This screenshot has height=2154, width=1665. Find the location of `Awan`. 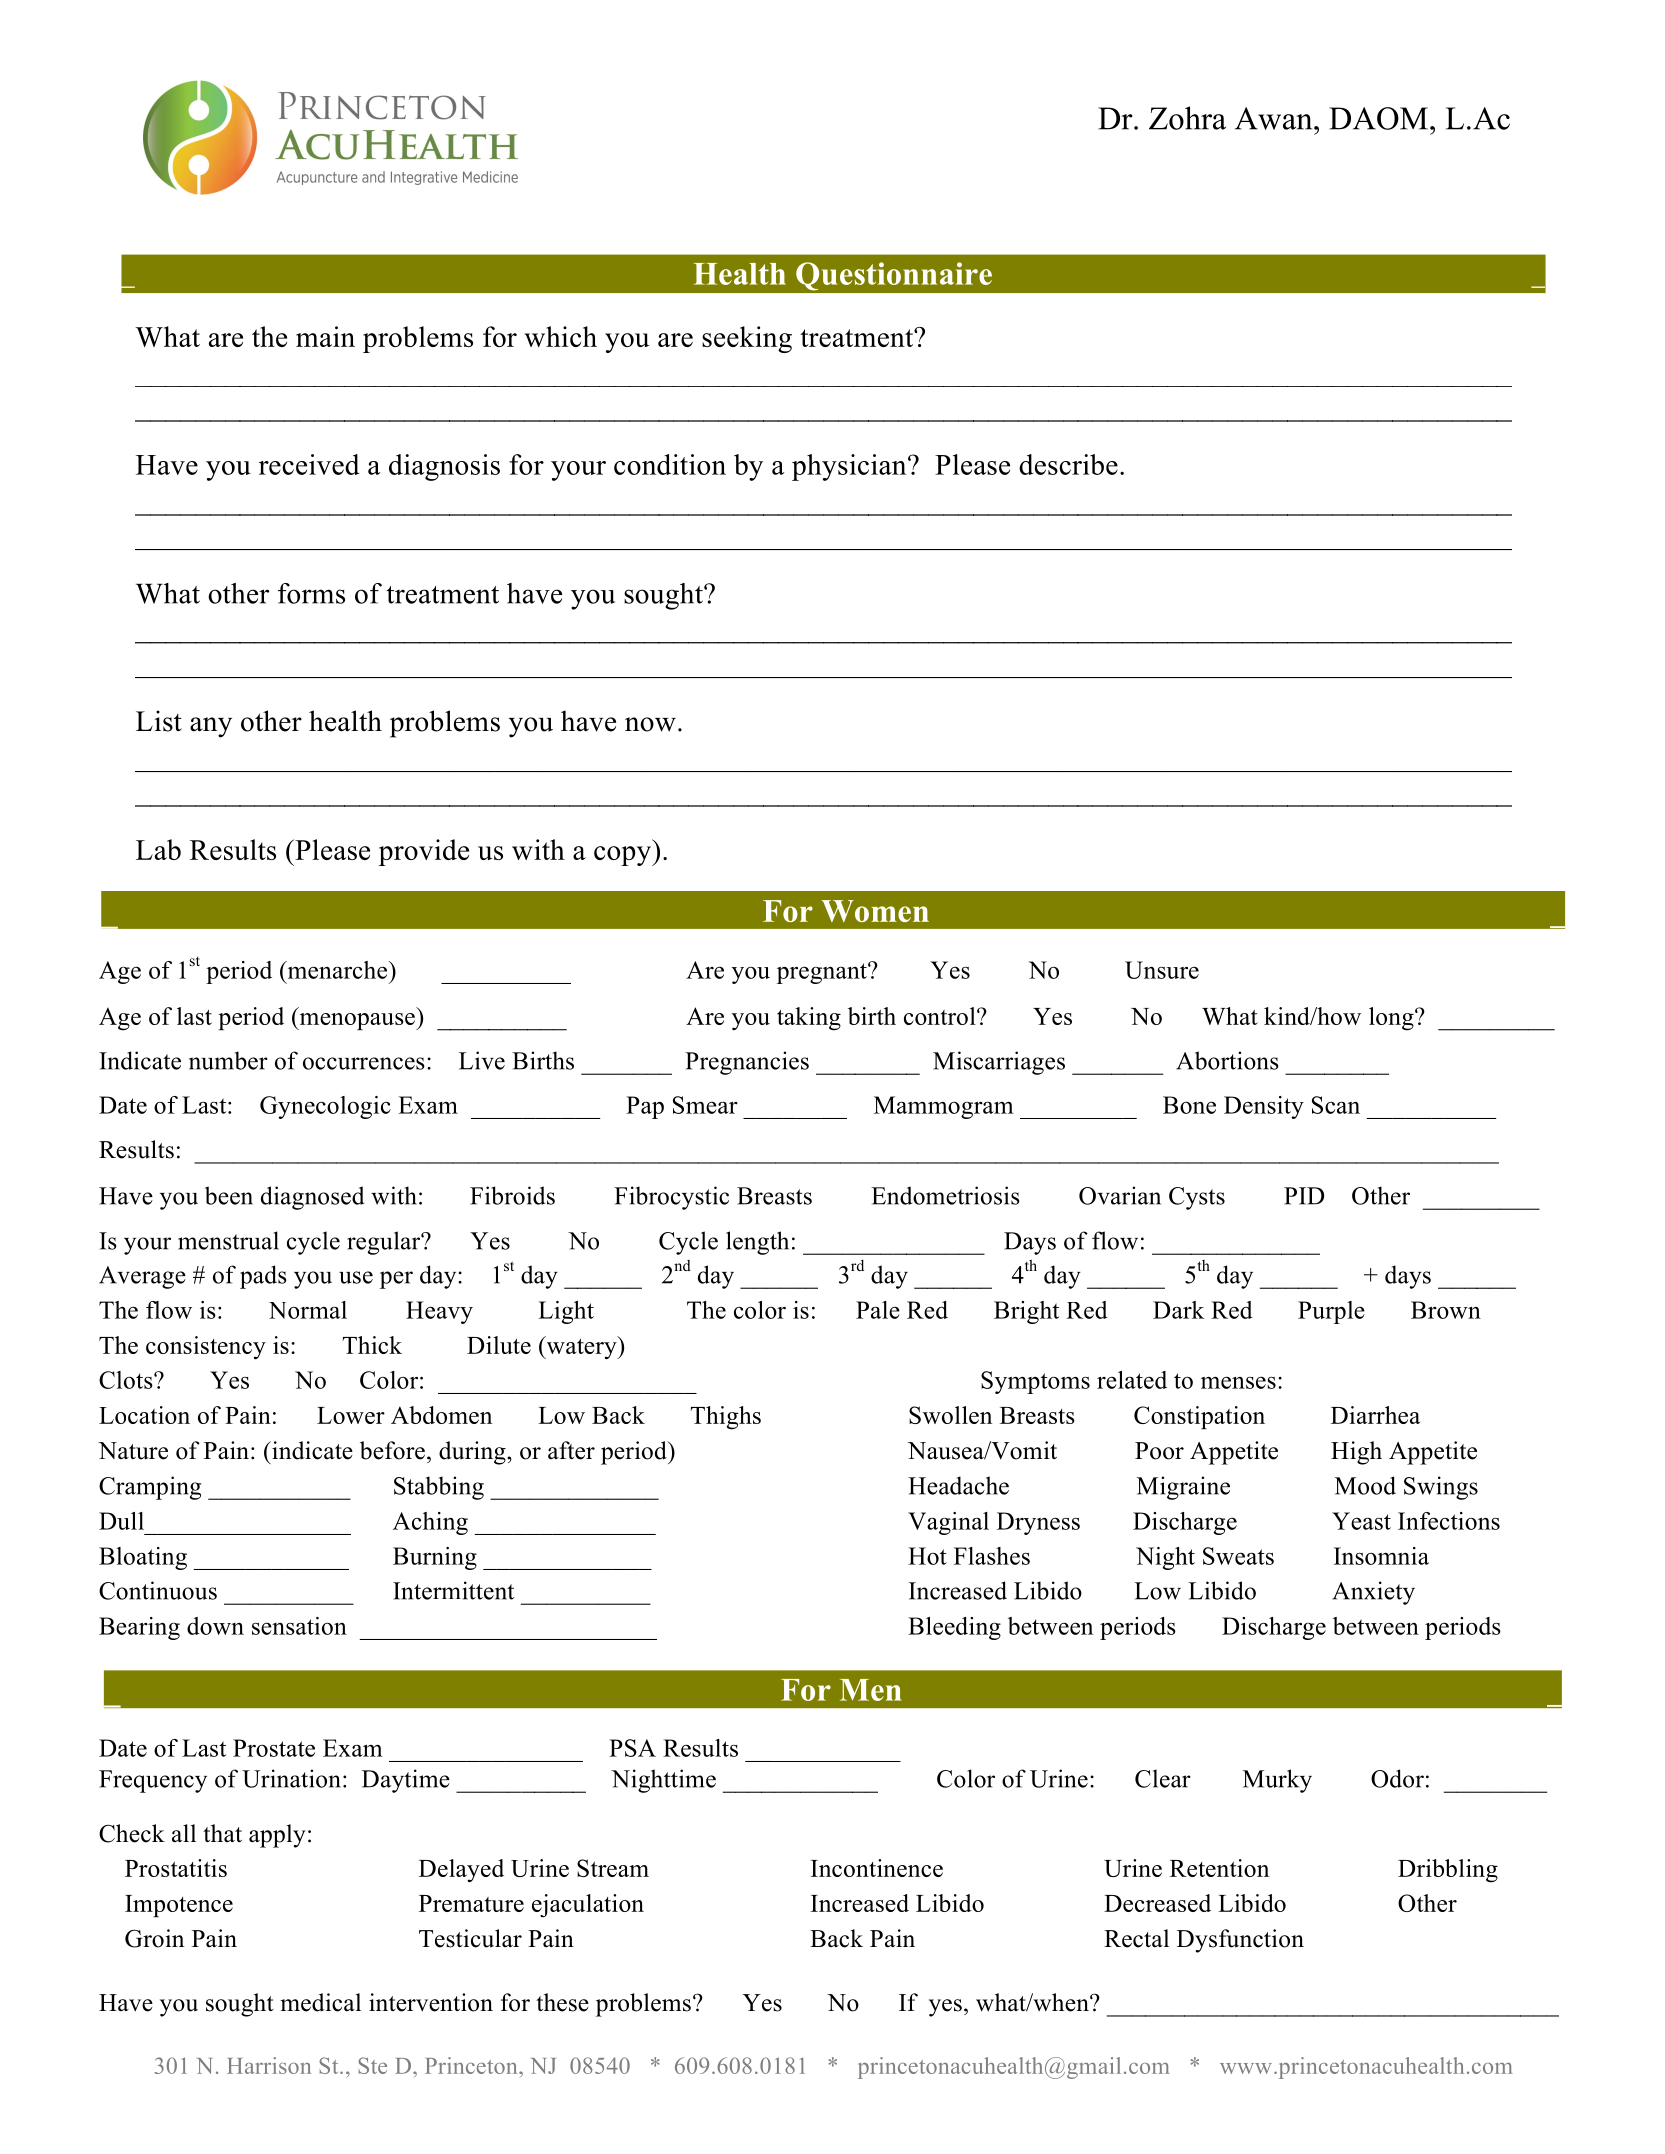

Awan is located at coordinates (1275, 118).
